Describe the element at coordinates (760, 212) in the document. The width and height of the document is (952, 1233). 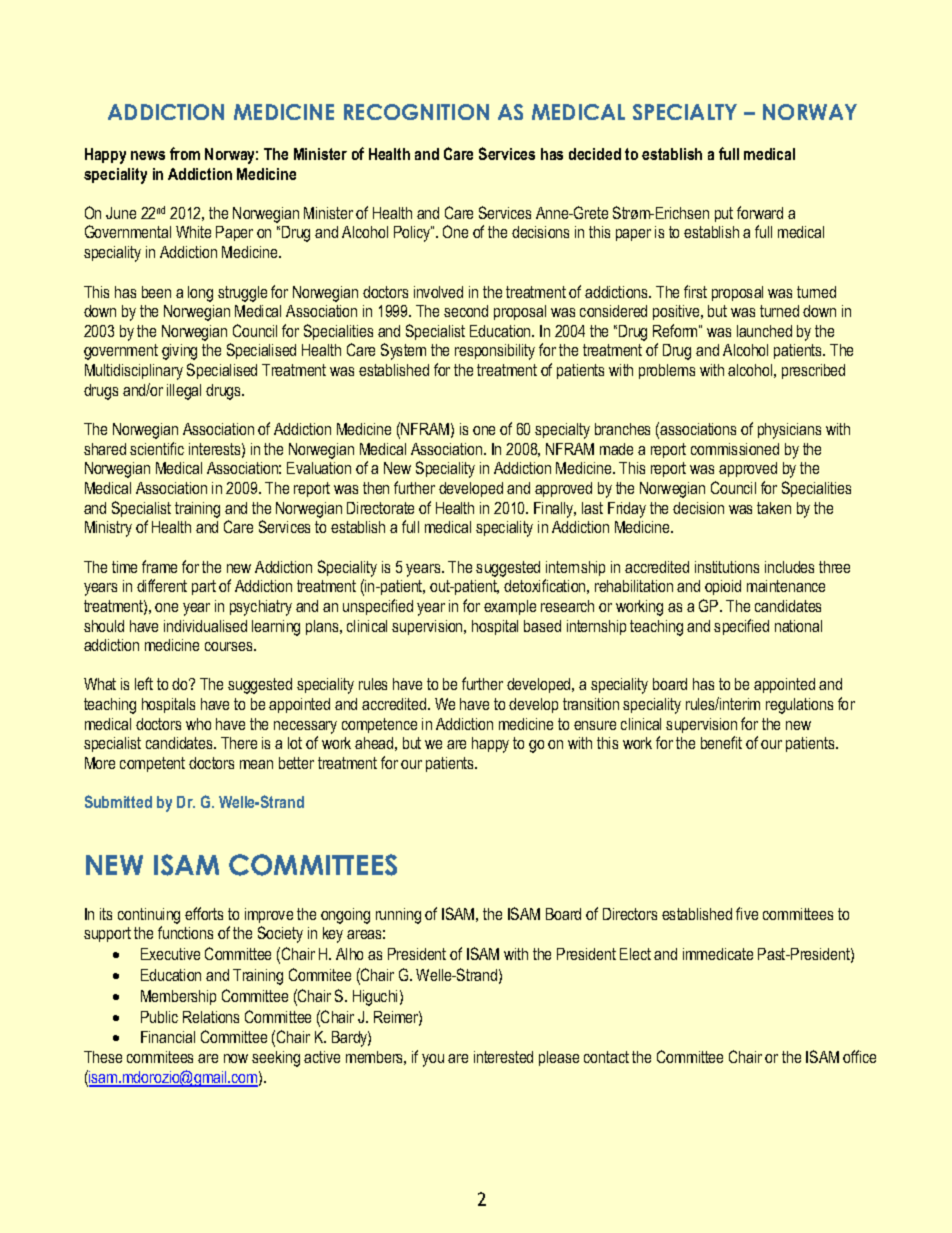
I see `forward` at that location.
